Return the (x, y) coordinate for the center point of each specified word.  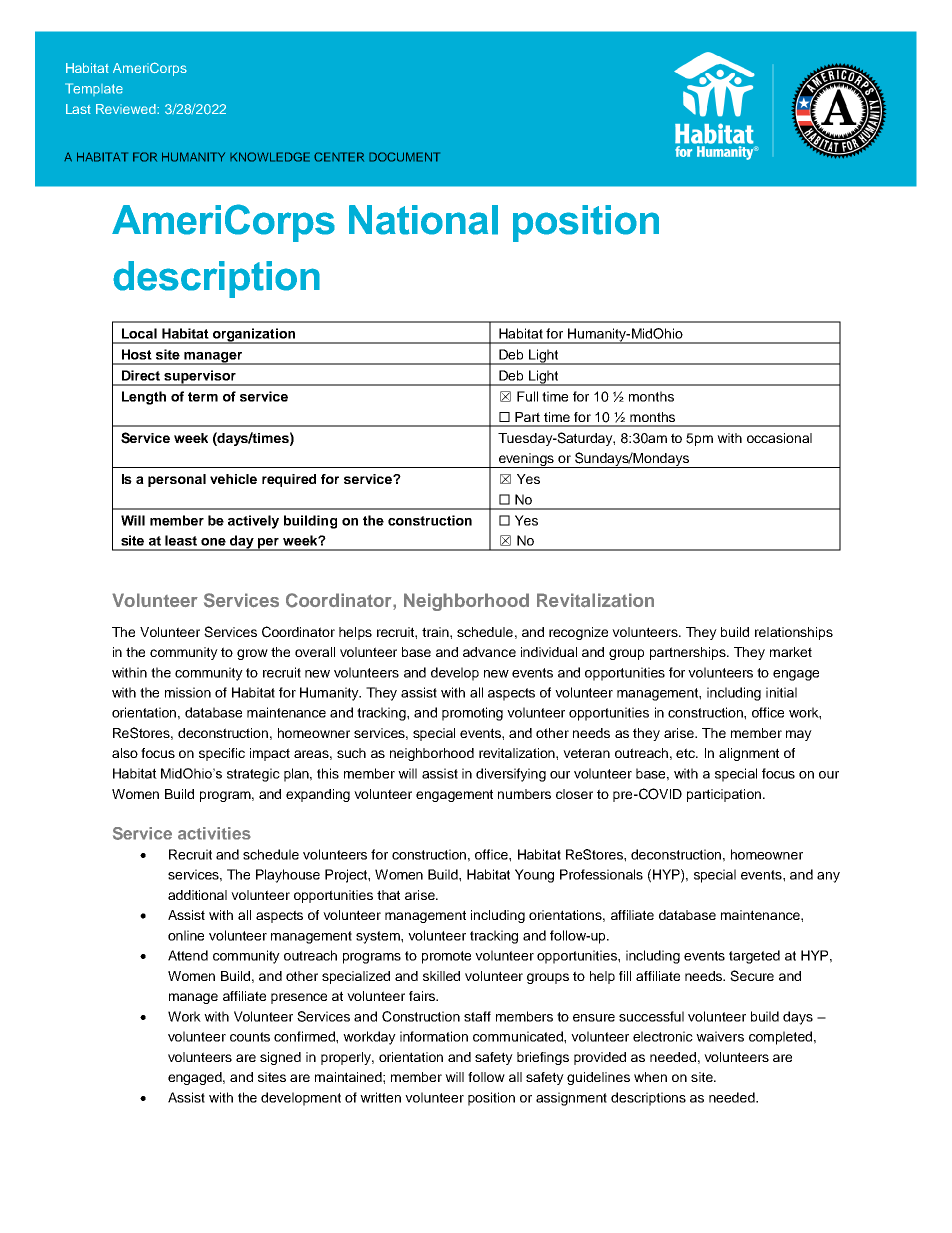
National (423, 220)
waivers (720, 1036)
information (434, 1036)
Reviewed (127, 109)
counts (250, 1037)
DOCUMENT (404, 157)
